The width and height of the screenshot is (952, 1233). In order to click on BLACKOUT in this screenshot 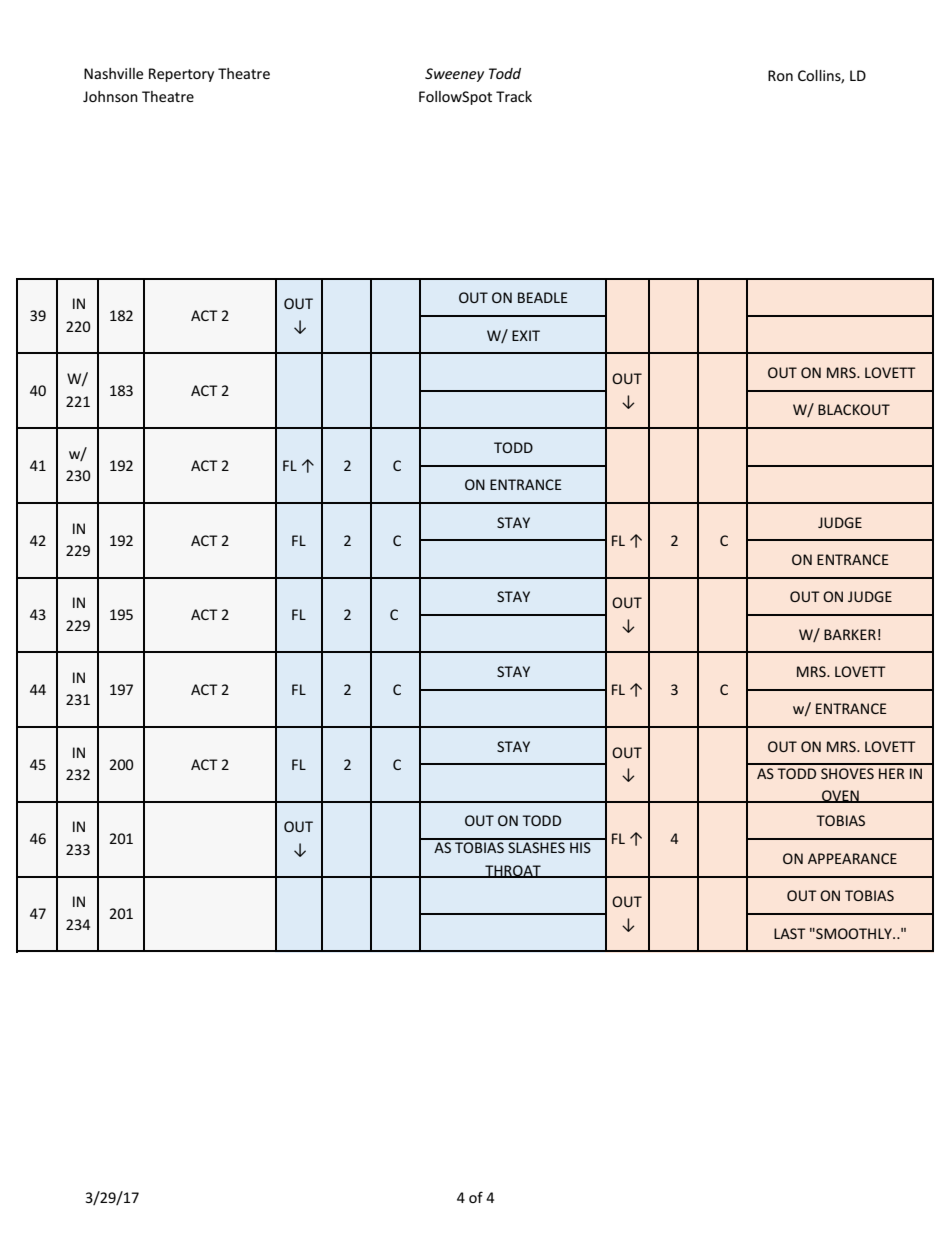, I will do `click(854, 409)`.
